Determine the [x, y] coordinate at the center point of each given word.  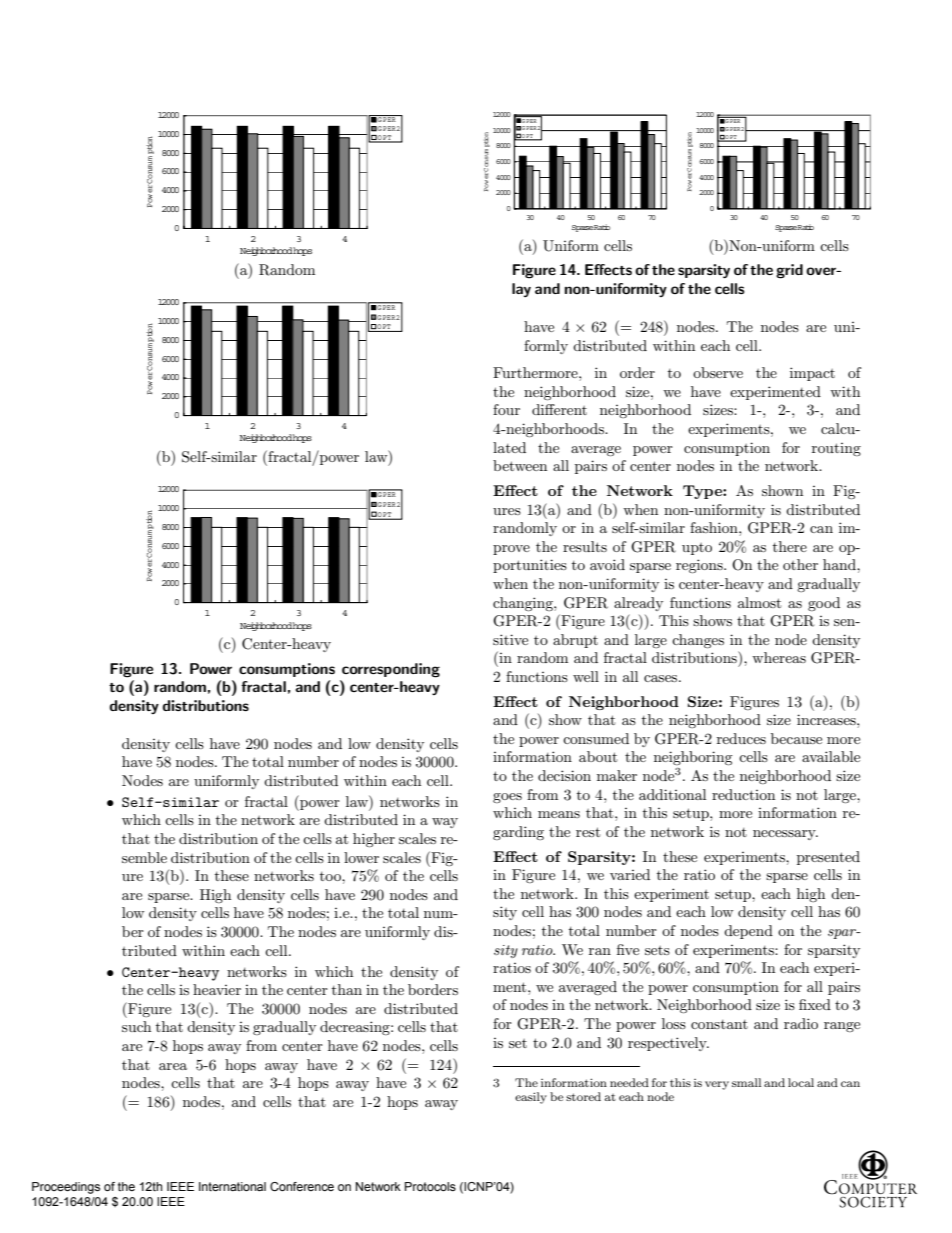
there [790, 546]
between [520, 465]
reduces [741, 738]
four [506, 409]
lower [361, 857]
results [585, 546]
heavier [217, 989]
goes [507, 798]
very [717, 1085]
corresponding [391, 670]
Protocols [430, 1186]
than [347, 989]
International [232, 1186]
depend [748, 932]
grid [789, 271]
